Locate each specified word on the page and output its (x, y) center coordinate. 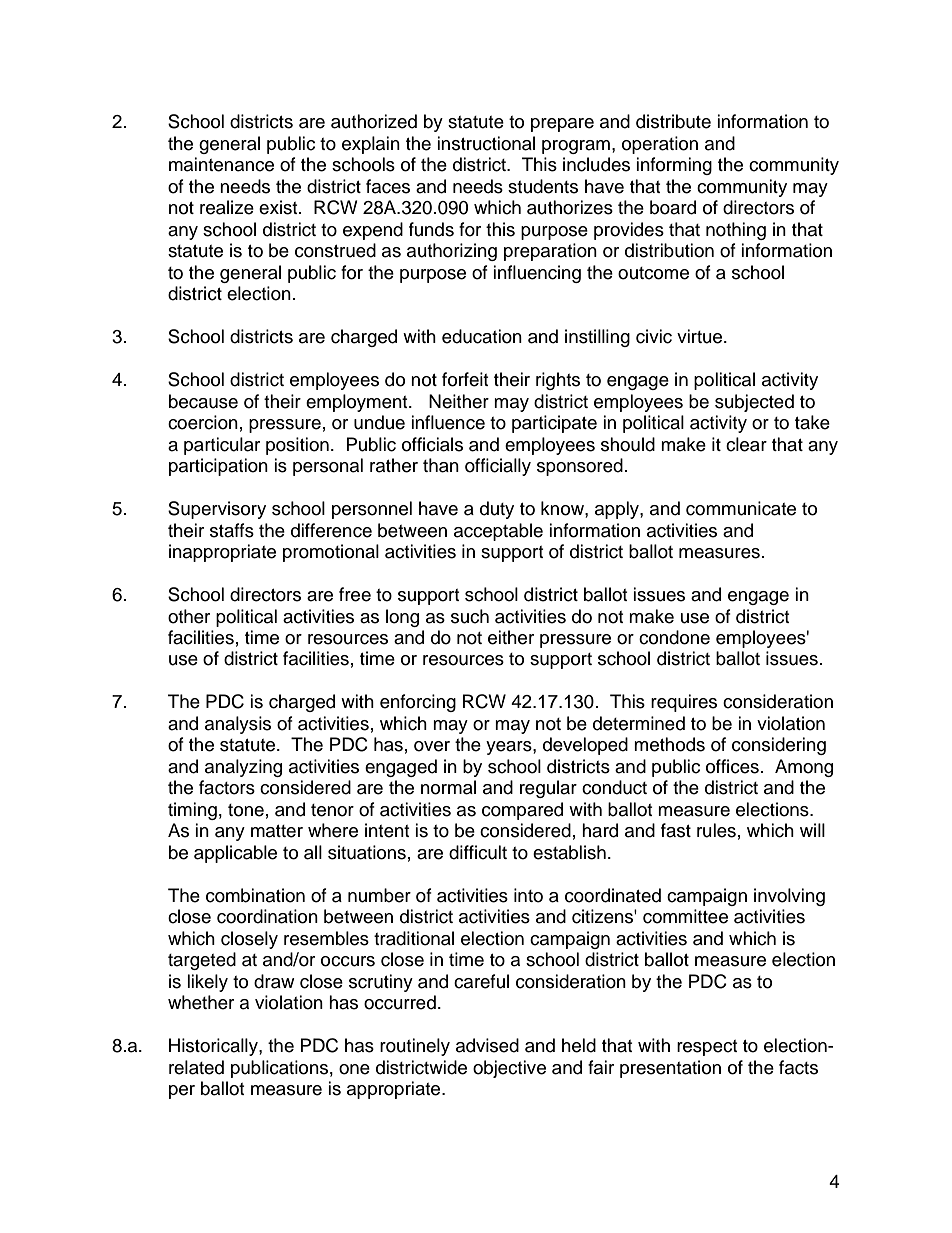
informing (674, 166)
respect (707, 1048)
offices (732, 766)
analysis (238, 725)
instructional (486, 143)
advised (487, 1045)
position (297, 446)
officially (498, 467)
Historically (214, 1047)
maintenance (221, 164)
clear (746, 444)
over (432, 746)
